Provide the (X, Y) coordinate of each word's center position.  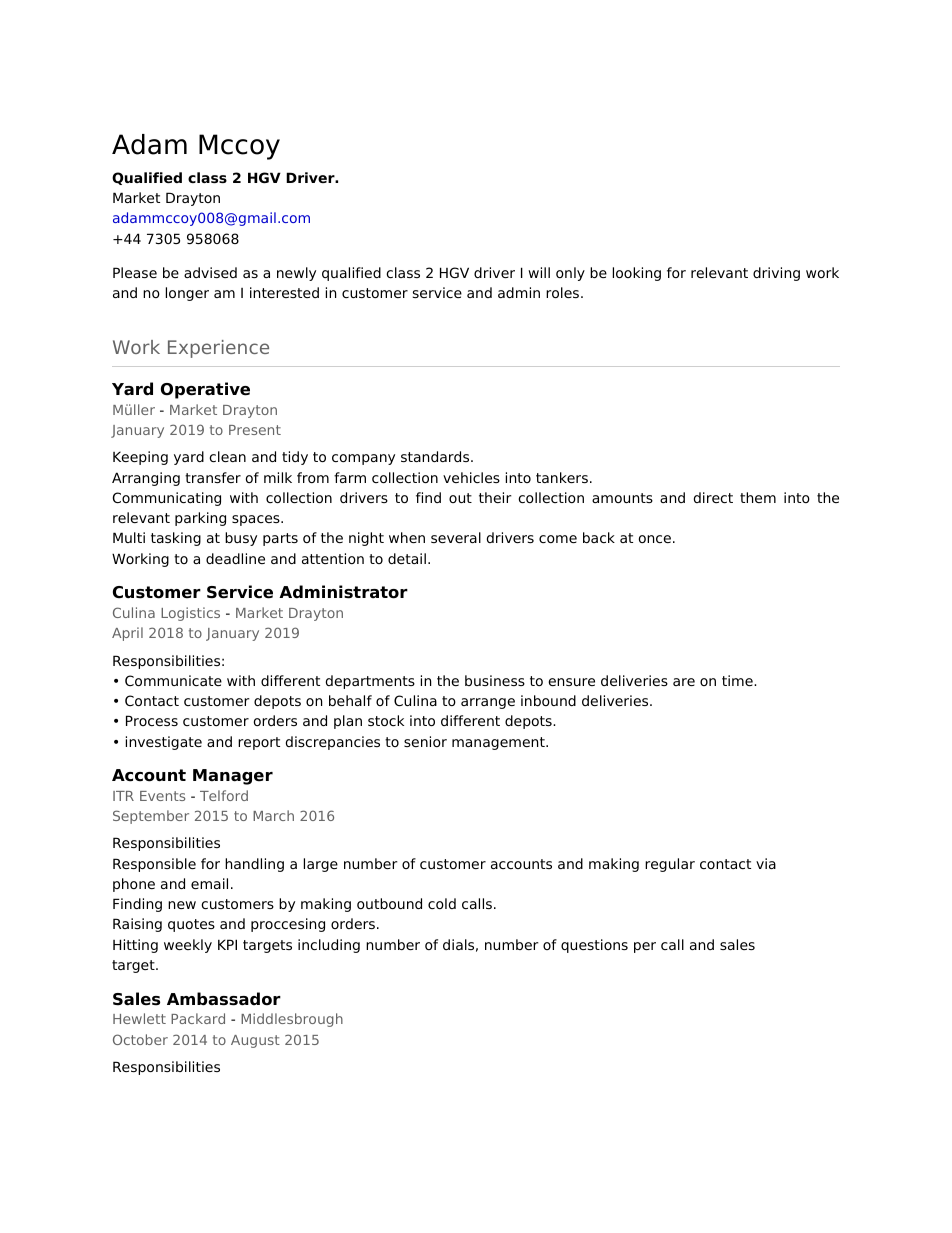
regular (670, 865)
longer (187, 294)
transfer (213, 477)
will (539, 272)
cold (442, 903)
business (495, 680)
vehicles (471, 477)
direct (713, 497)
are (684, 682)
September (151, 817)
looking (637, 274)
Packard (198, 1018)
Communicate (173, 680)
